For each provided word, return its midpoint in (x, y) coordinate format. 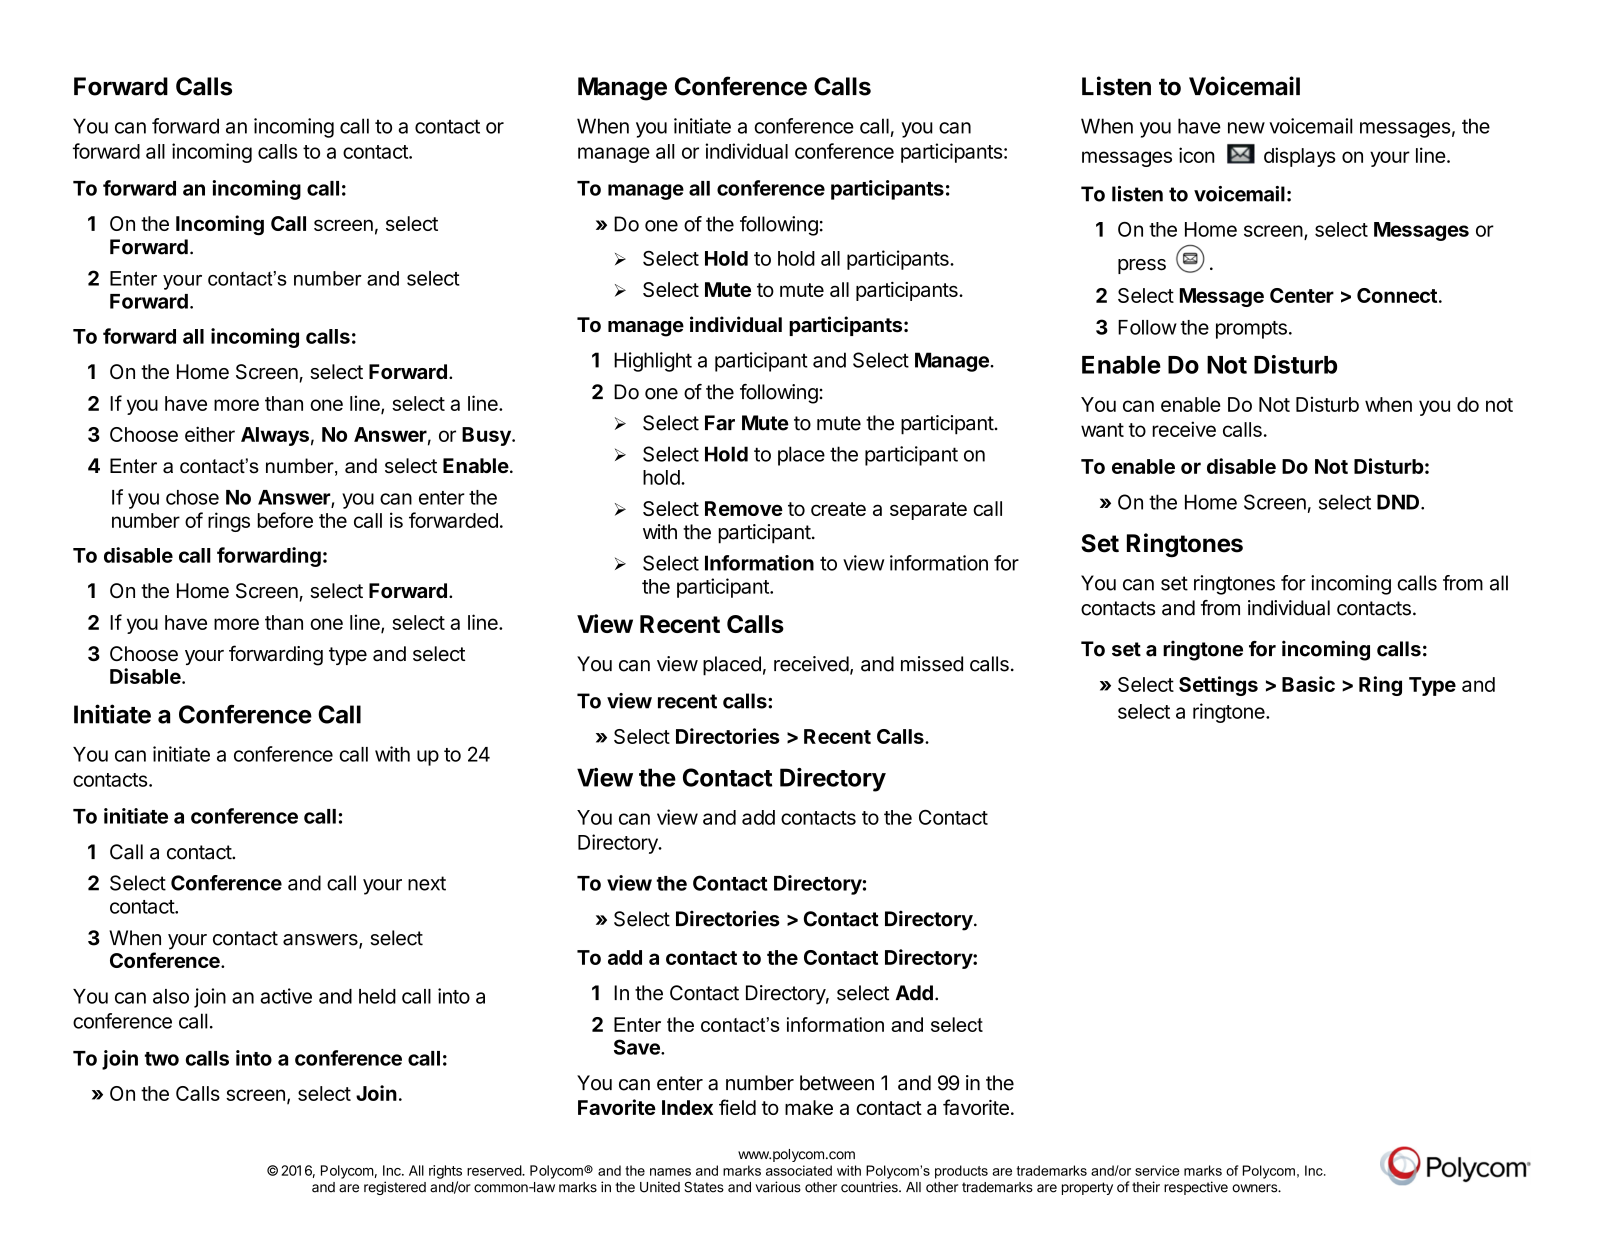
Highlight (653, 362)
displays (1299, 157)
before (285, 520)
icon (1197, 155)
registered (395, 1188)
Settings (1218, 686)
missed (932, 664)
